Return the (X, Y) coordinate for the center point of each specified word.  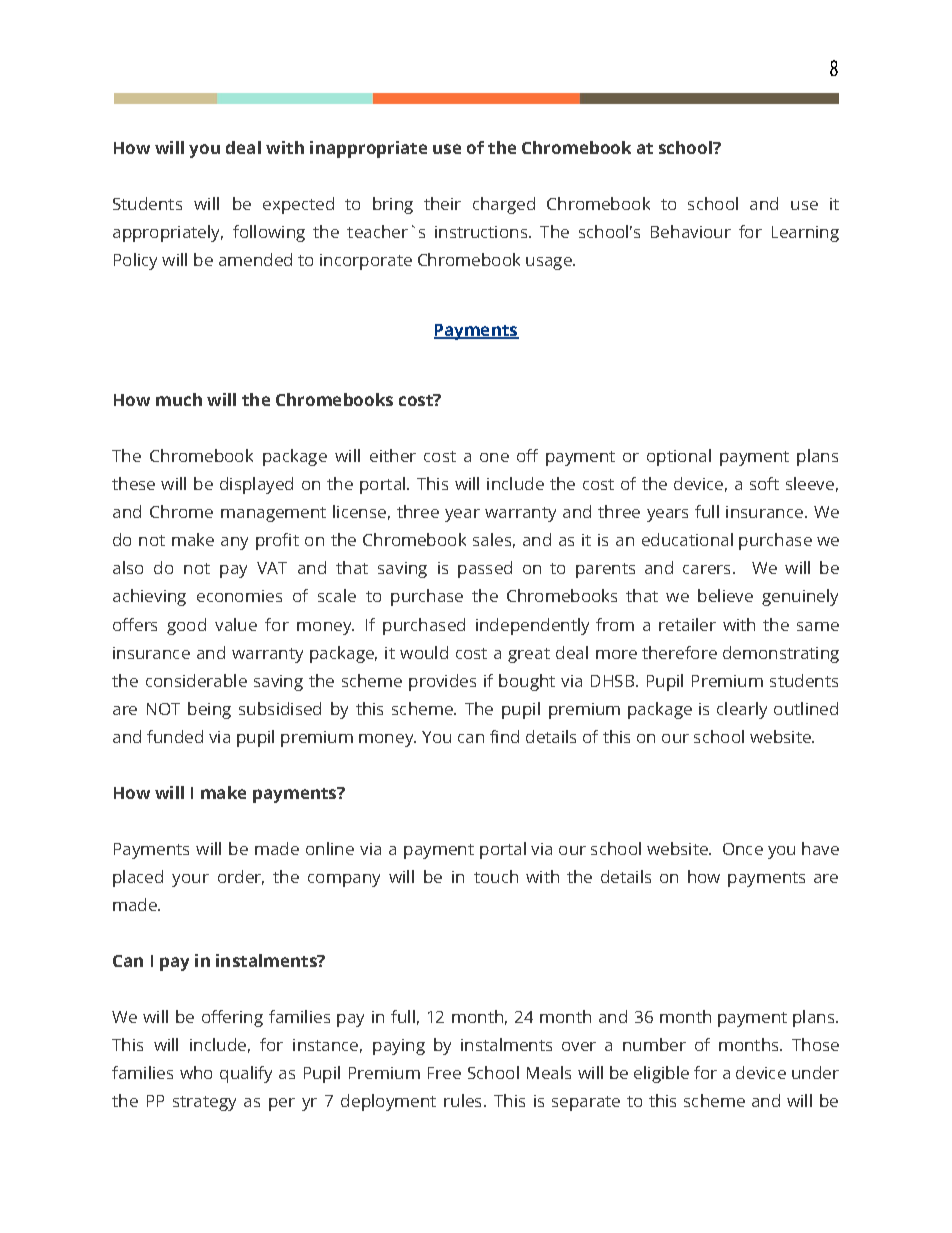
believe (725, 595)
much (179, 399)
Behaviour (691, 231)
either (393, 455)
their (442, 203)
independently (532, 626)
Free (444, 1073)
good (186, 626)
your (190, 880)
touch (496, 876)
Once (743, 849)
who (196, 1072)
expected (298, 205)
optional (679, 457)
